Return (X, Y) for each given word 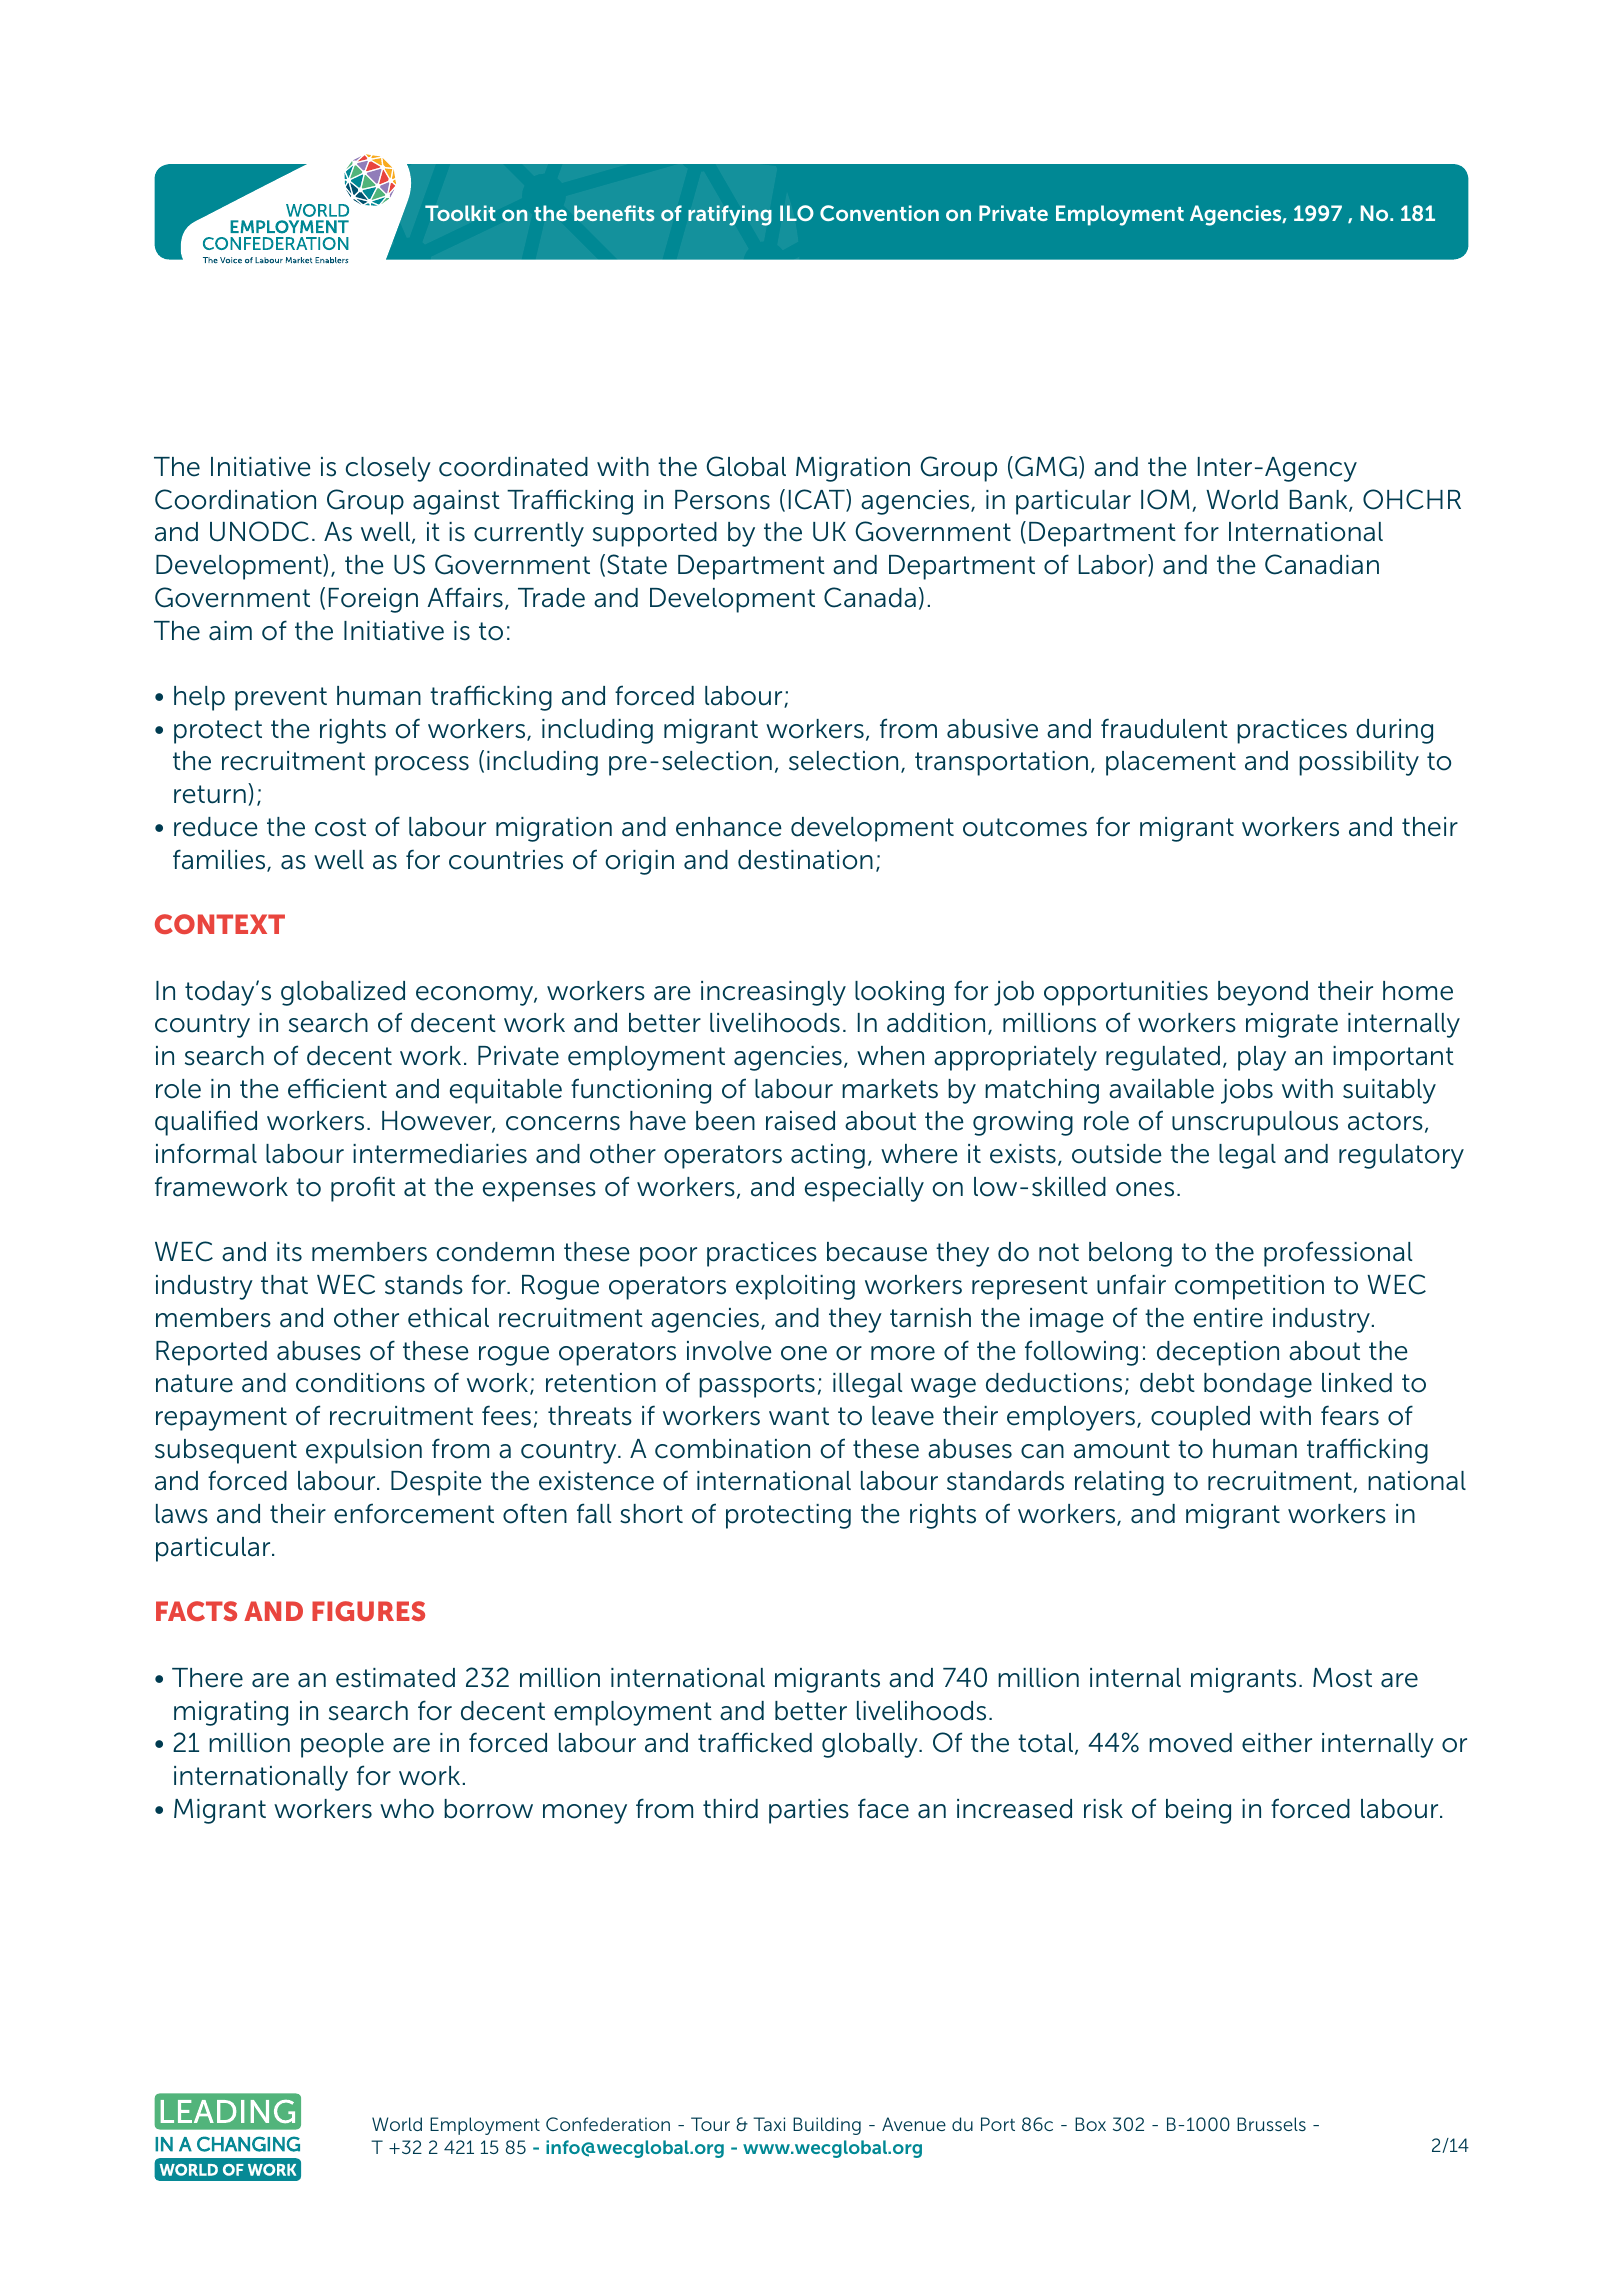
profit (363, 1189)
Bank (1320, 501)
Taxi (769, 2124)
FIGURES (368, 1611)
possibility (1359, 763)
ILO (797, 213)
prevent (281, 699)
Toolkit (460, 213)
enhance (729, 827)
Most (1342, 1678)
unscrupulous (1255, 1123)
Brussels (1271, 2124)
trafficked (755, 1742)
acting (828, 1156)
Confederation (608, 2124)
